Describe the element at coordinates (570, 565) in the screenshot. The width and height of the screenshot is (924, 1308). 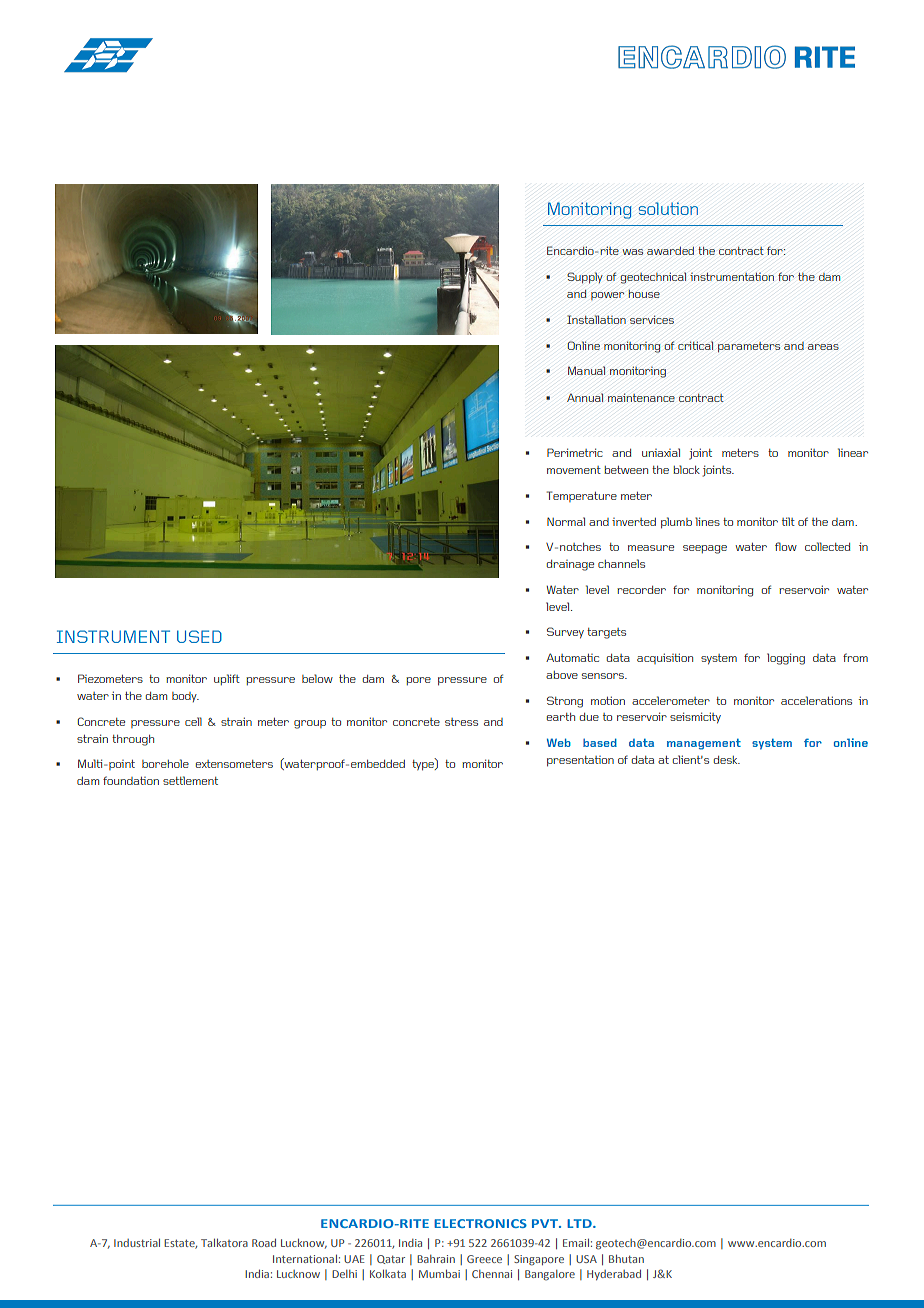
I see `drainage` at that location.
